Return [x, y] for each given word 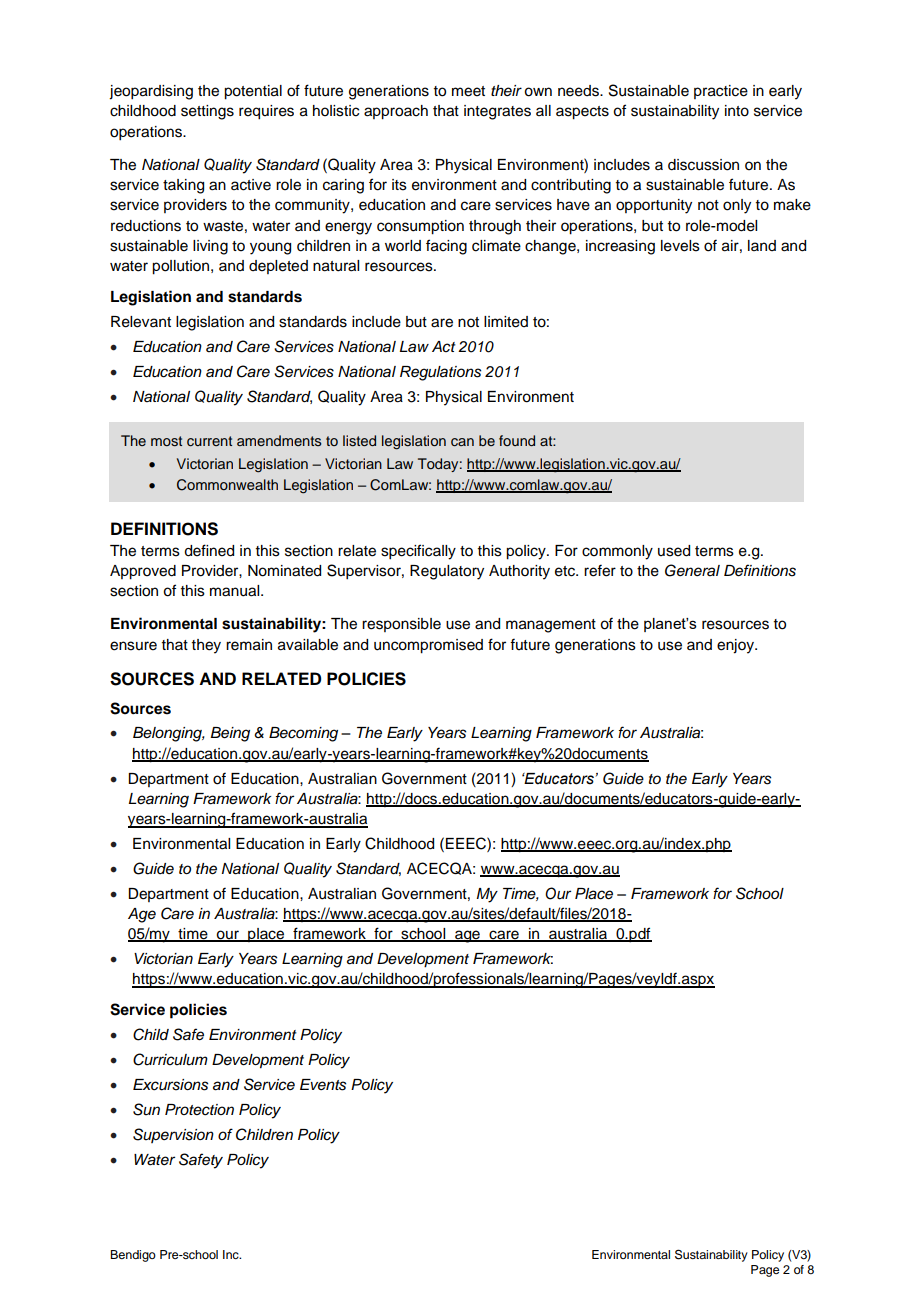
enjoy [736, 646]
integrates [497, 112]
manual [236, 591]
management [551, 626]
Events [323, 1085]
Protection [199, 1110]
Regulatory [447, 572]
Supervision [173, 1135]
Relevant [141, 322]
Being [230, 734]
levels [680, 246]
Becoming [303, 734]
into [737, 111]
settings [207, 112]
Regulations [440, 373]
